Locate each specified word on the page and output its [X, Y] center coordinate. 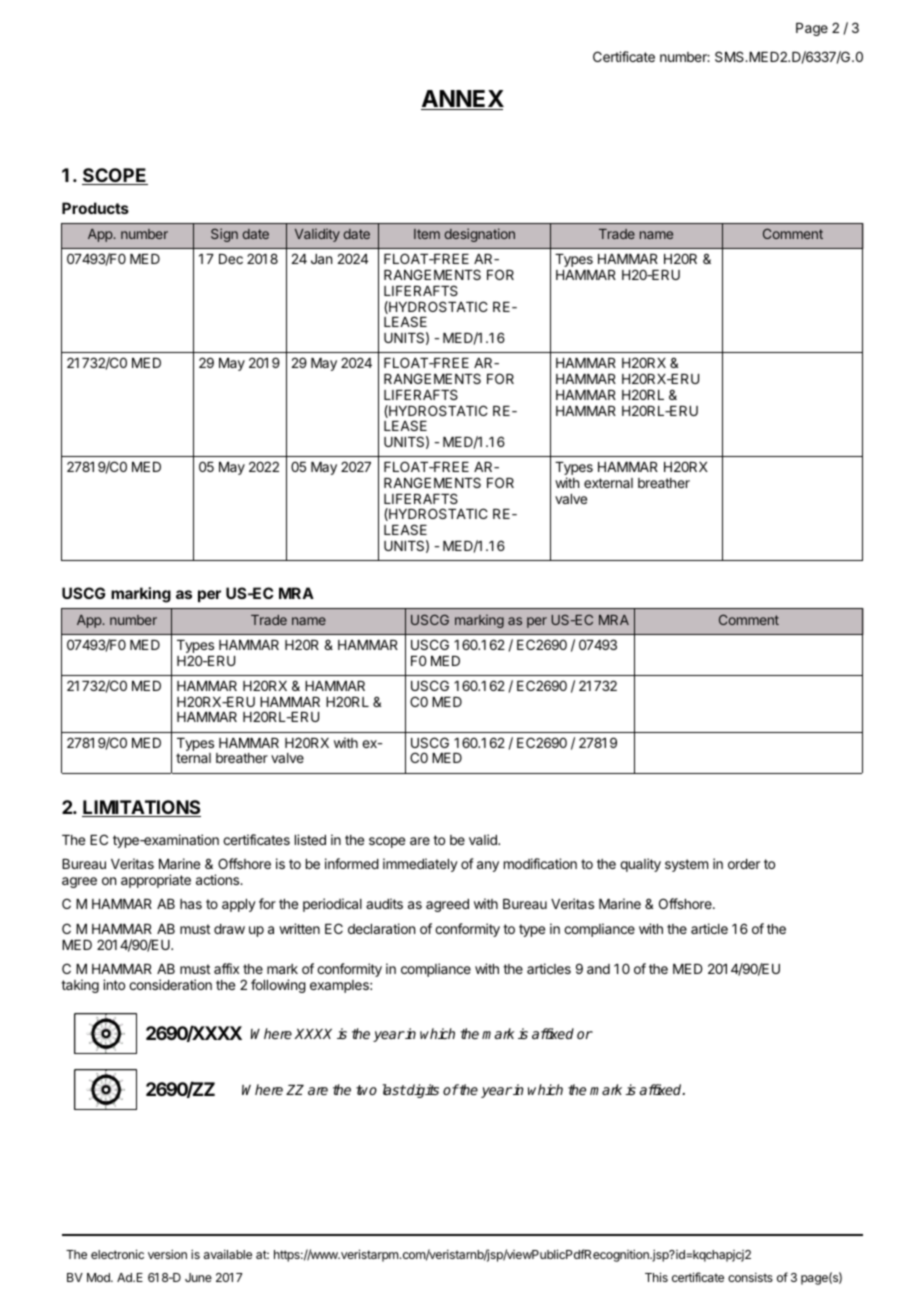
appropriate [156, 881]
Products [95, 208]
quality [640, 865]
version [167, 1254]
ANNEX [462, 100]
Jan [321, 259]
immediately [420, 865]
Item [427, 234]
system [686, 865]
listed [310, 839]
